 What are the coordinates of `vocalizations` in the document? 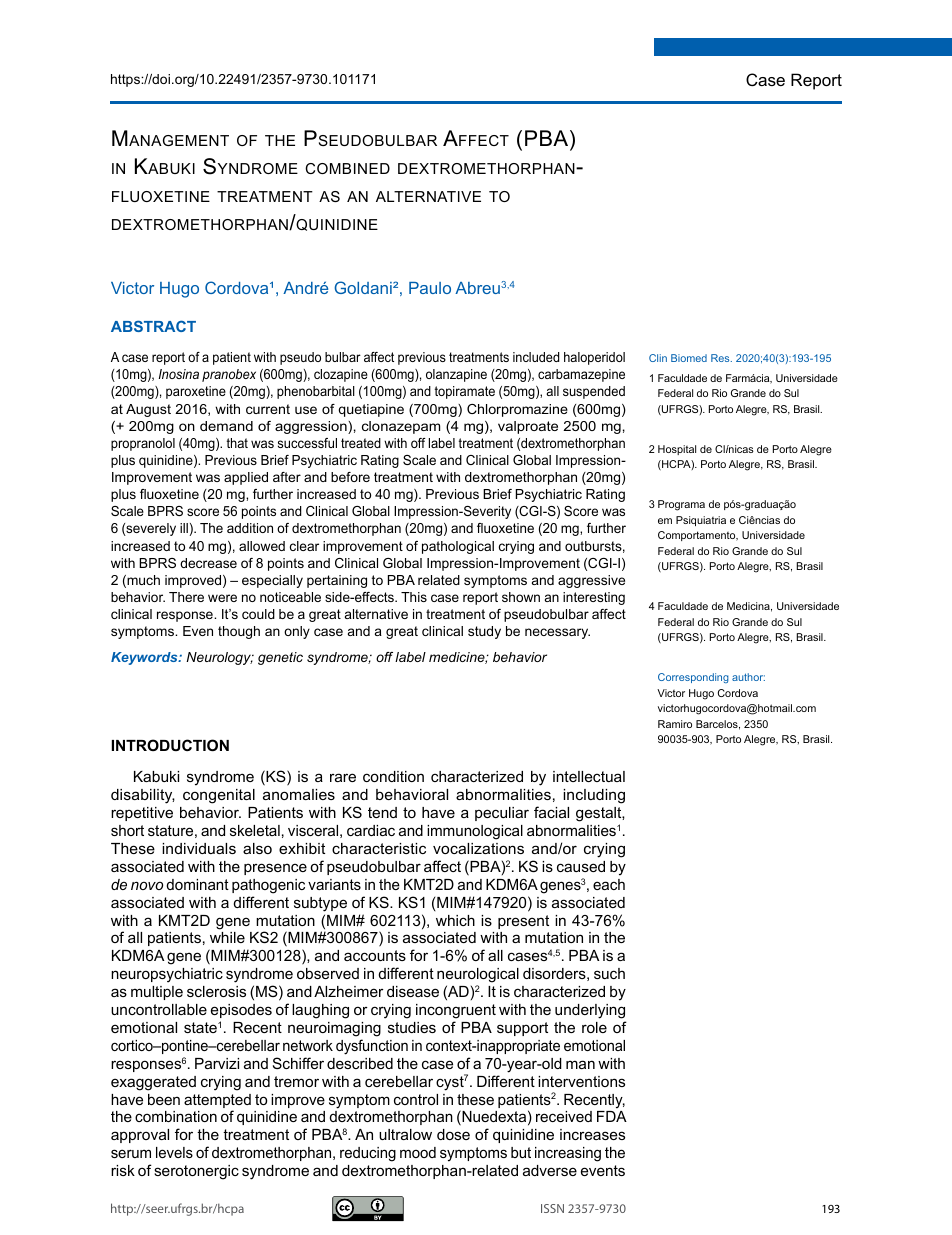 It's located at (478, 848).
